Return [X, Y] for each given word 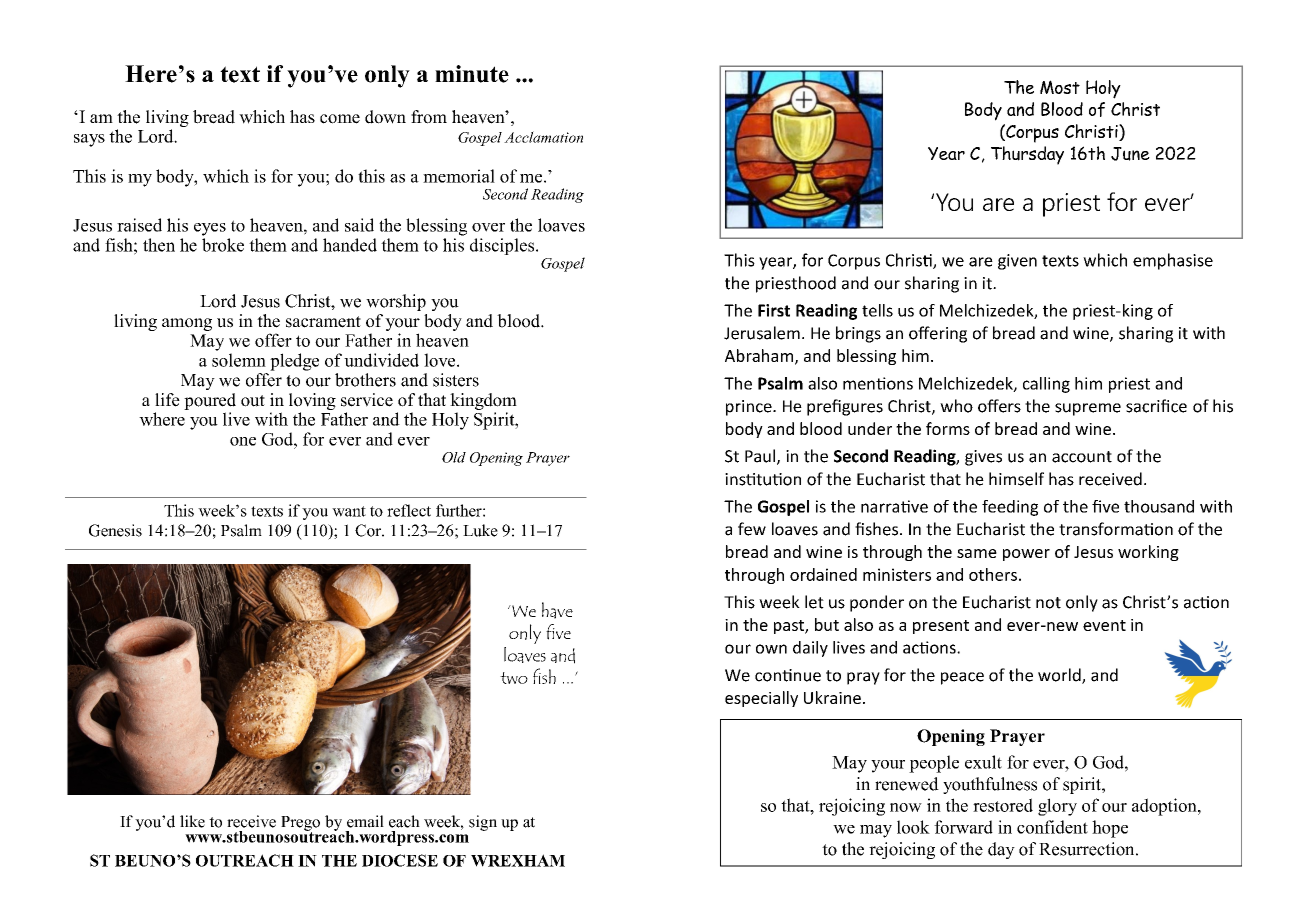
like [192, 821]
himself [1016, 479]
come [340, 119]
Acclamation [543, 137]
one [243, 441]
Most [1060, 87]
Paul [760, 456]
